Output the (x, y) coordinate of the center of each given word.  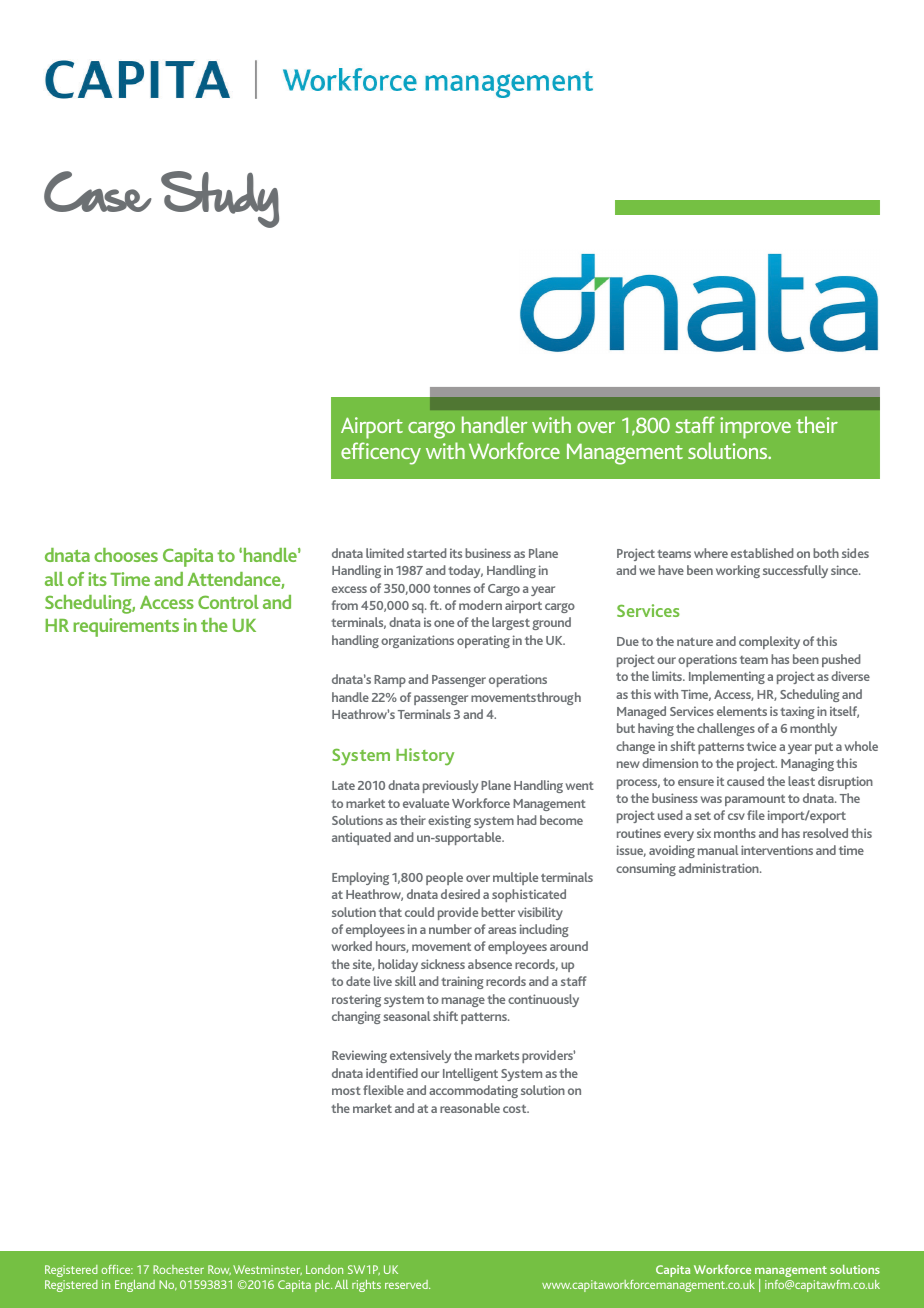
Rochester (178, 1269)
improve (755, 428)
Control (228, 602)
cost (516, 1109)
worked (352, 946)
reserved (407, 1284)
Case (98, 191)
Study (220, 199)
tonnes (452, 588)
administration (720, 868)
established (762, 553)
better (498, 912)
